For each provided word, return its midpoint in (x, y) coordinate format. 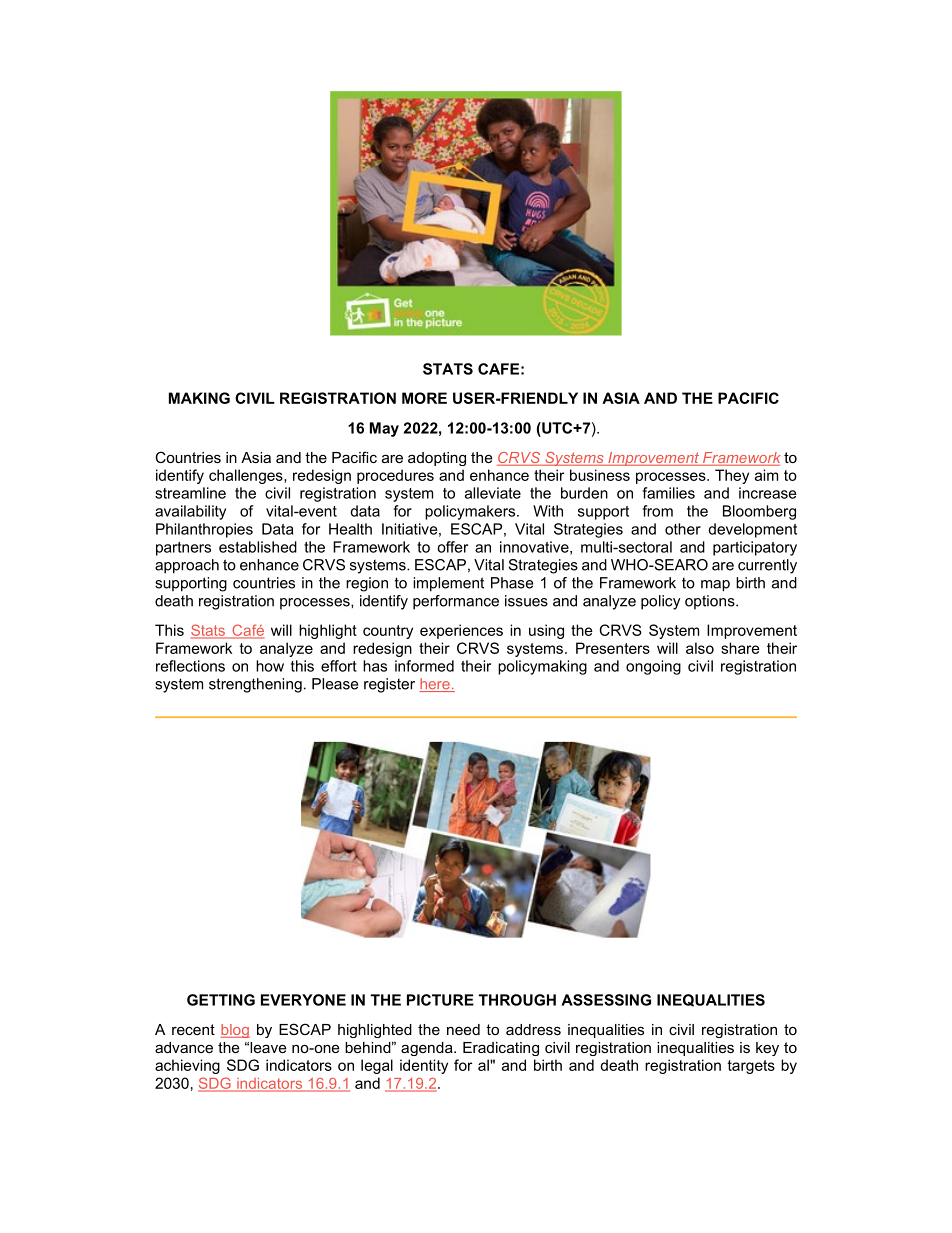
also (700, 648)
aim (766, 475)
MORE (424, 398)
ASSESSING (606, 1000)
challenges (247, 476)
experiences (461, 631)
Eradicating (501, 1049)
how (270, 666)
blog (235, 1031)
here (435, 685)
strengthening (255, 685)
